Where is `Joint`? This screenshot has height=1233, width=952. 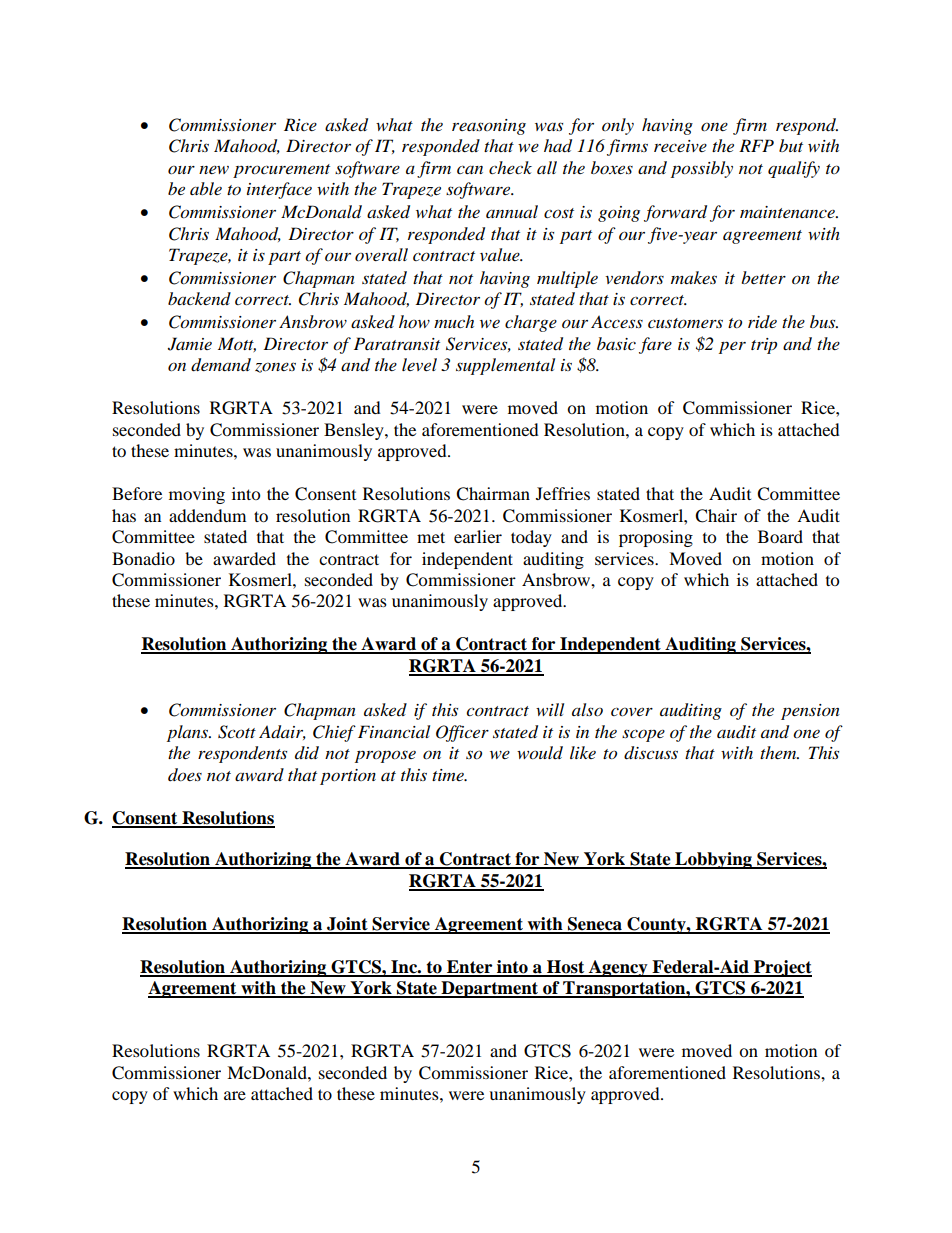
Joint is located at coordinates (347, 925).
